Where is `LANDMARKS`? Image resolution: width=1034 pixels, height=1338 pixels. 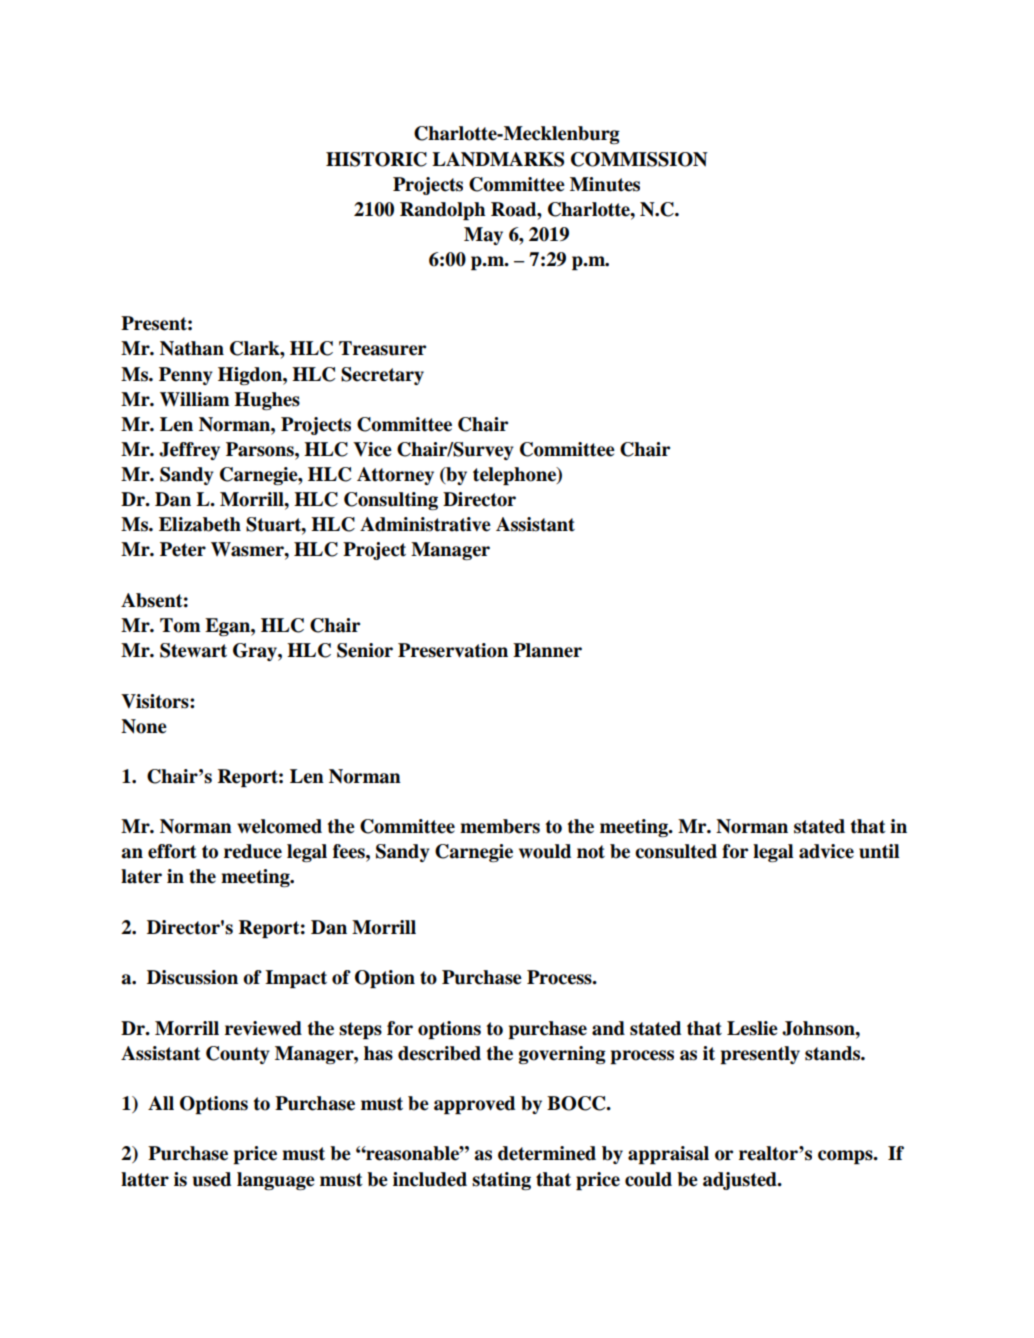
LANDMARKS is located at coordinates (498, 159).
